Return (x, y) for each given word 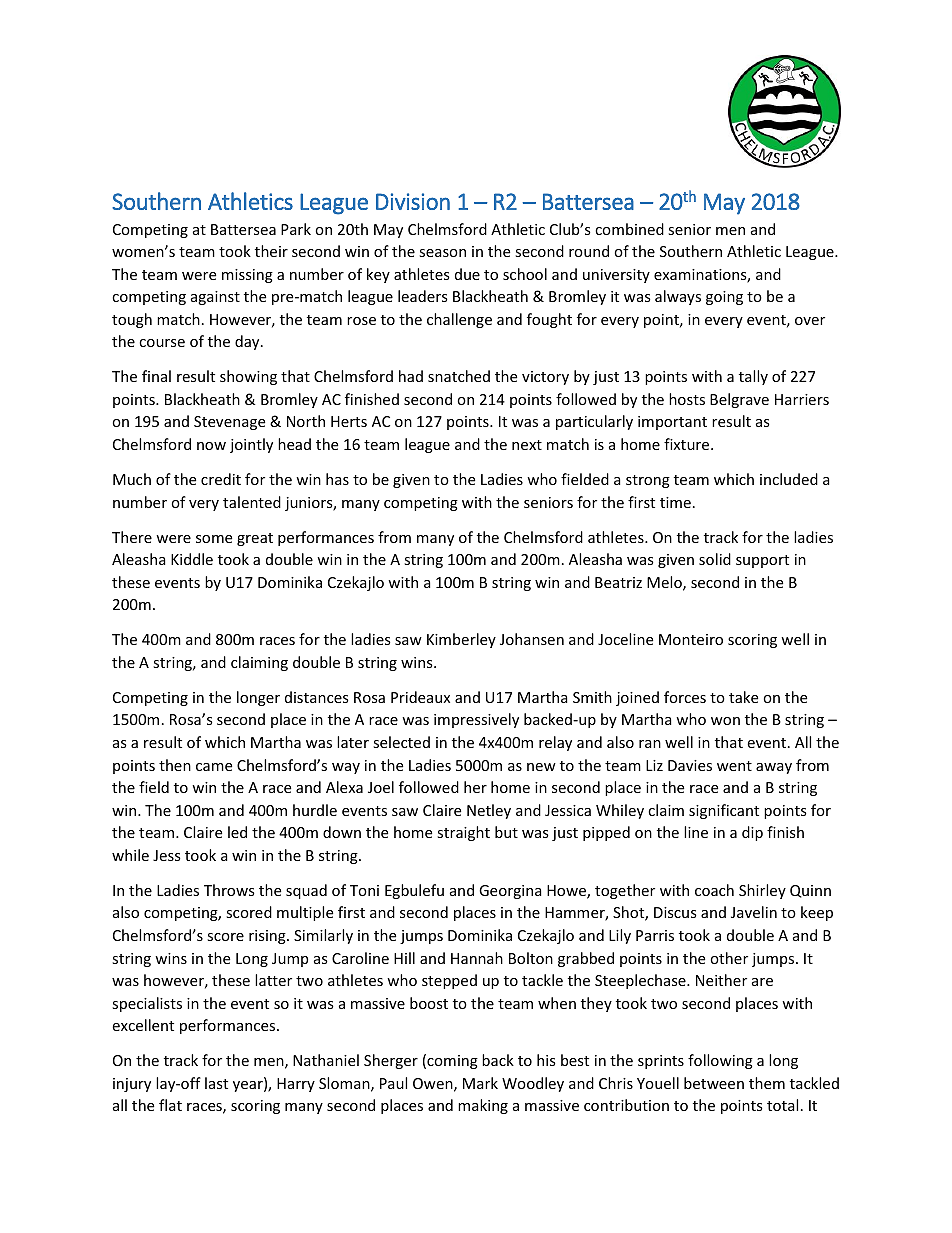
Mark (480, 1083)
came (214, 767)
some (214, 539)
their (271, 251)
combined (629, 229)
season (442, 253)
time (675, 502)
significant (724, 811)
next (527, 445)
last (216, 1083)
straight (463, 833)
